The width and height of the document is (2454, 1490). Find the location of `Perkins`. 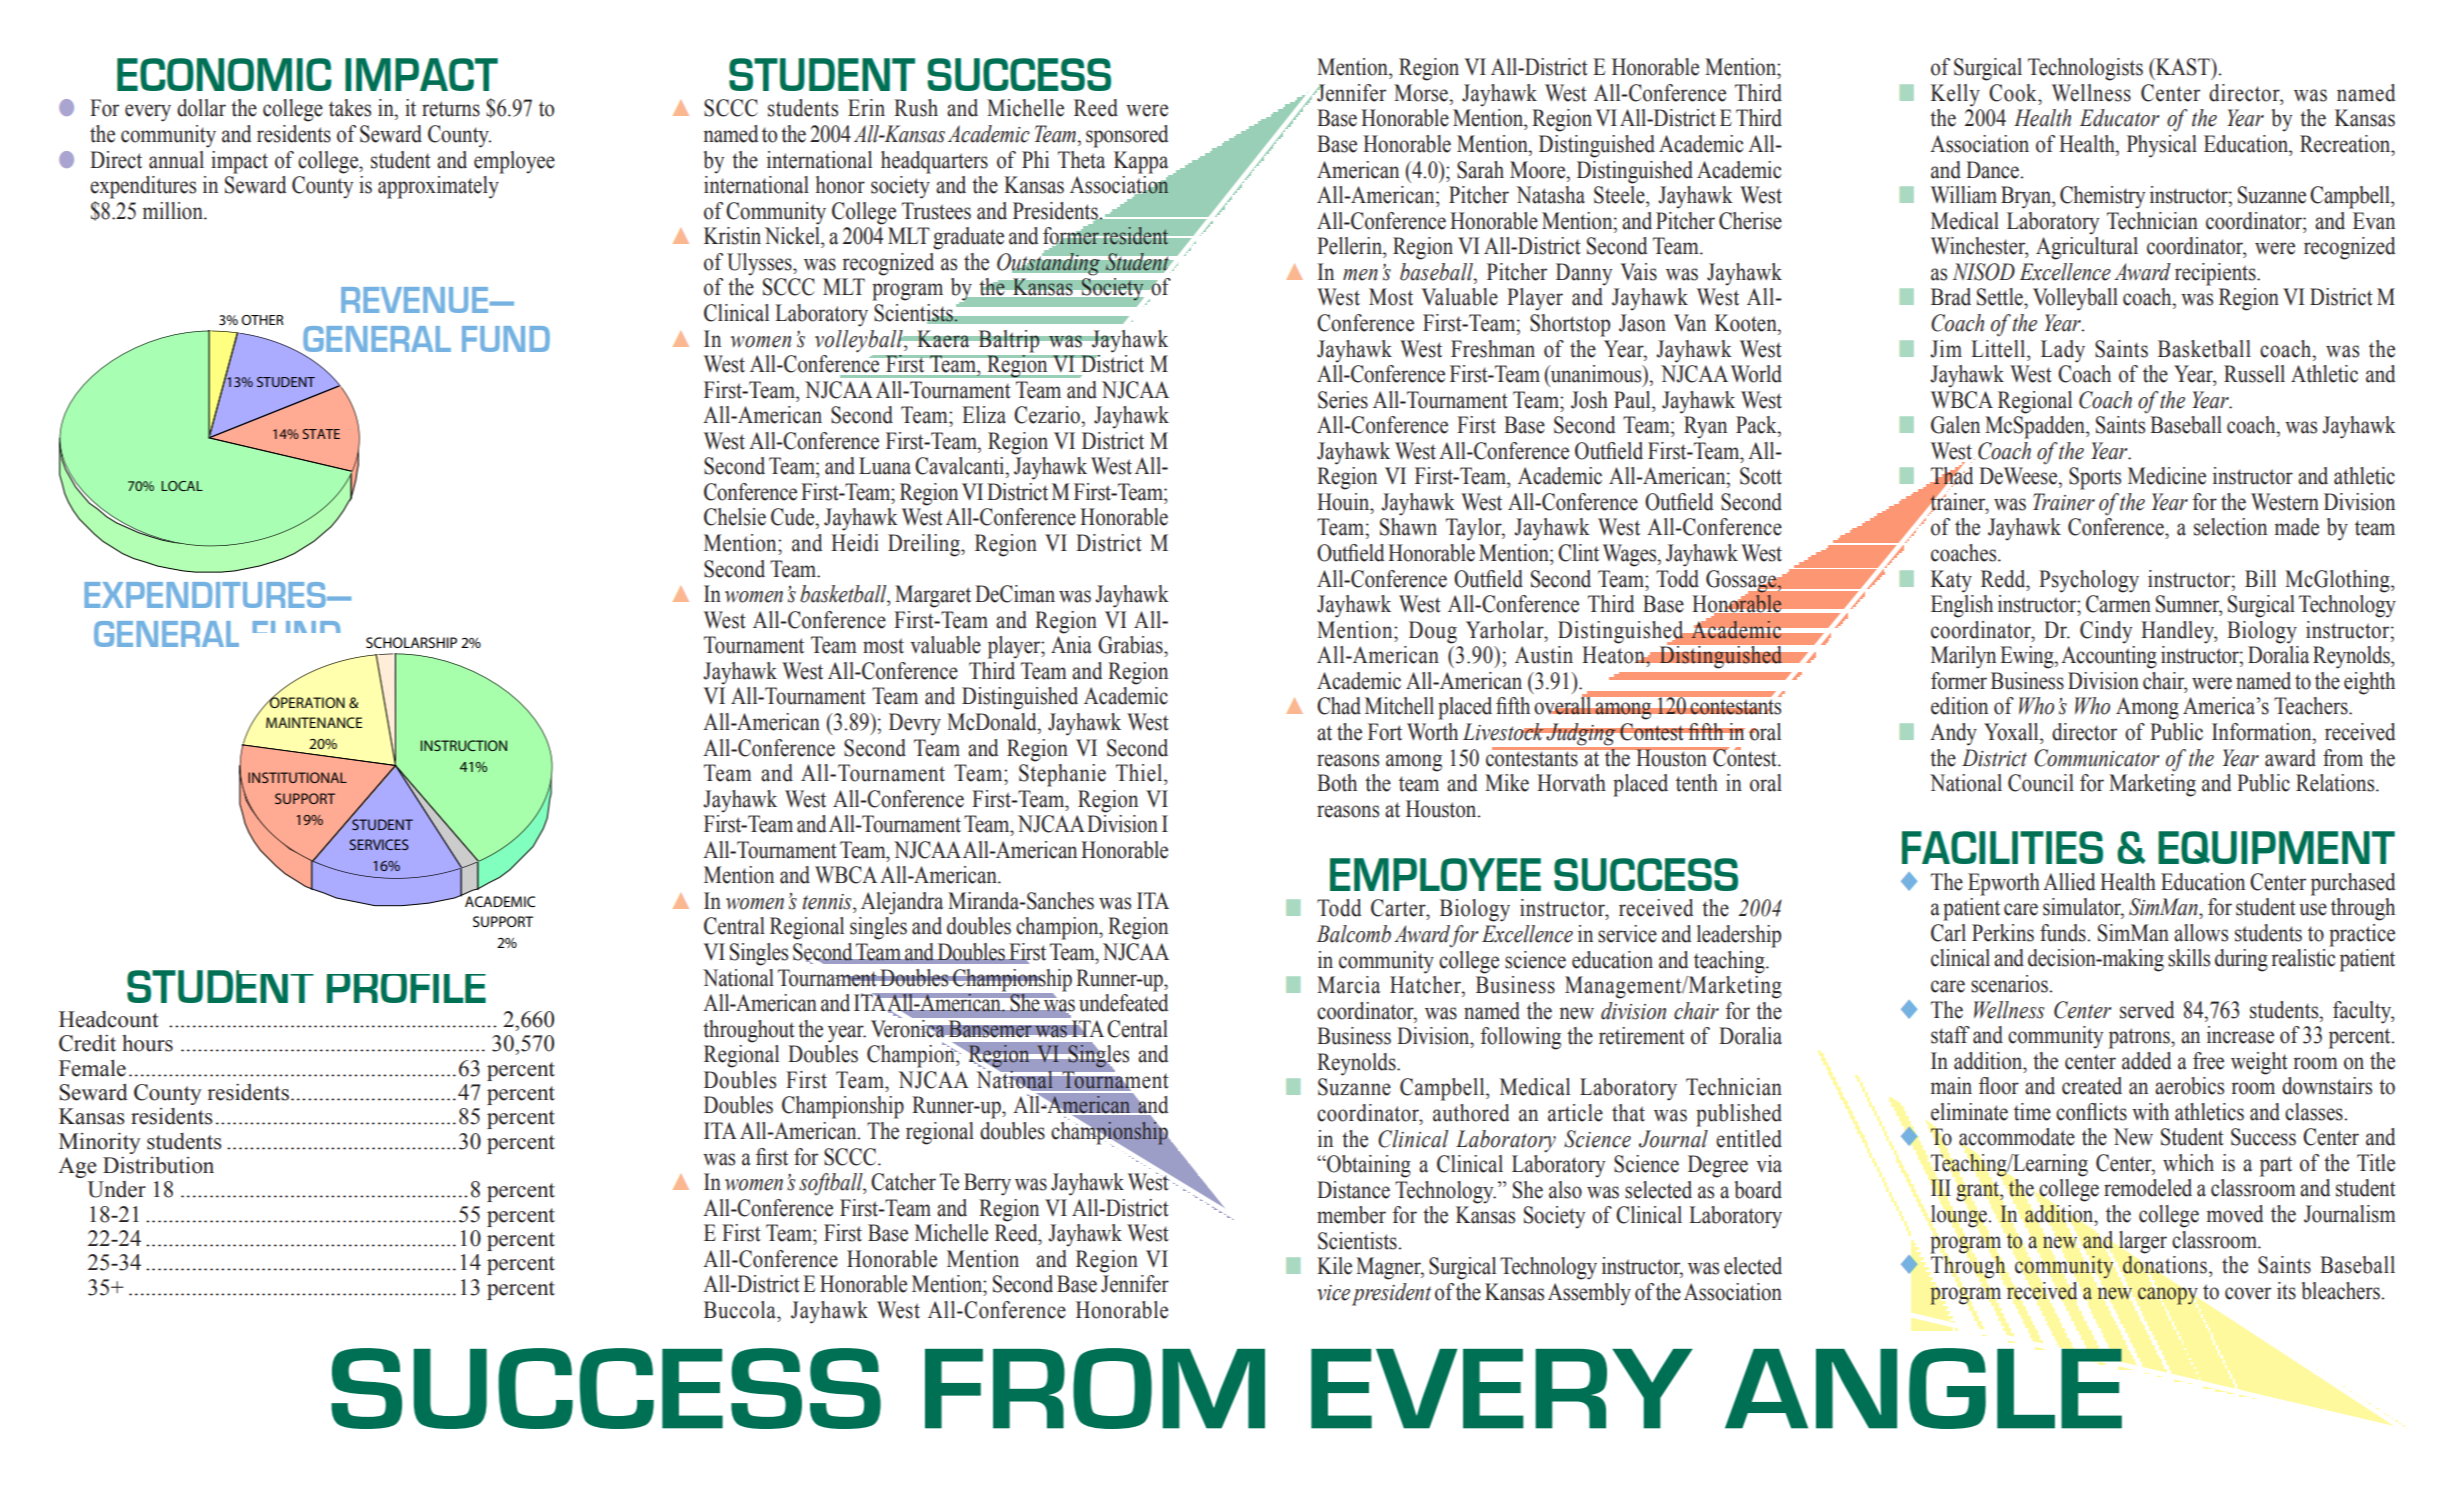

Perkins is located at coordinates (2003, 933).
